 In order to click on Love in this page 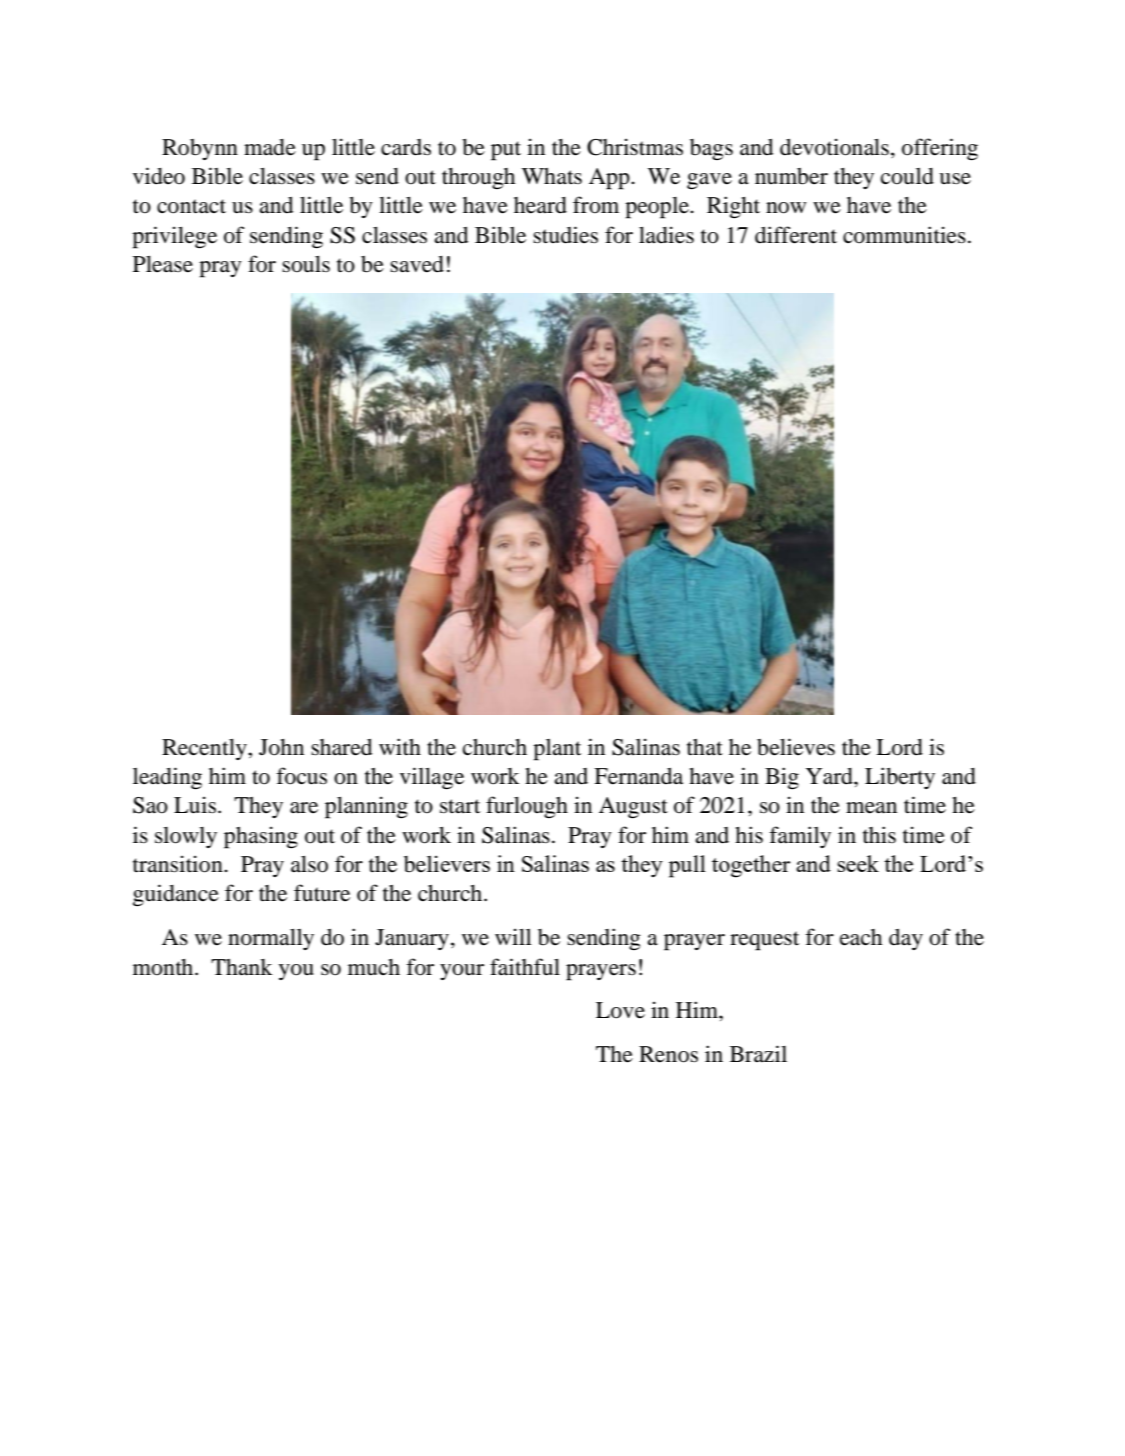, I will do `click(620, 1010)`.
